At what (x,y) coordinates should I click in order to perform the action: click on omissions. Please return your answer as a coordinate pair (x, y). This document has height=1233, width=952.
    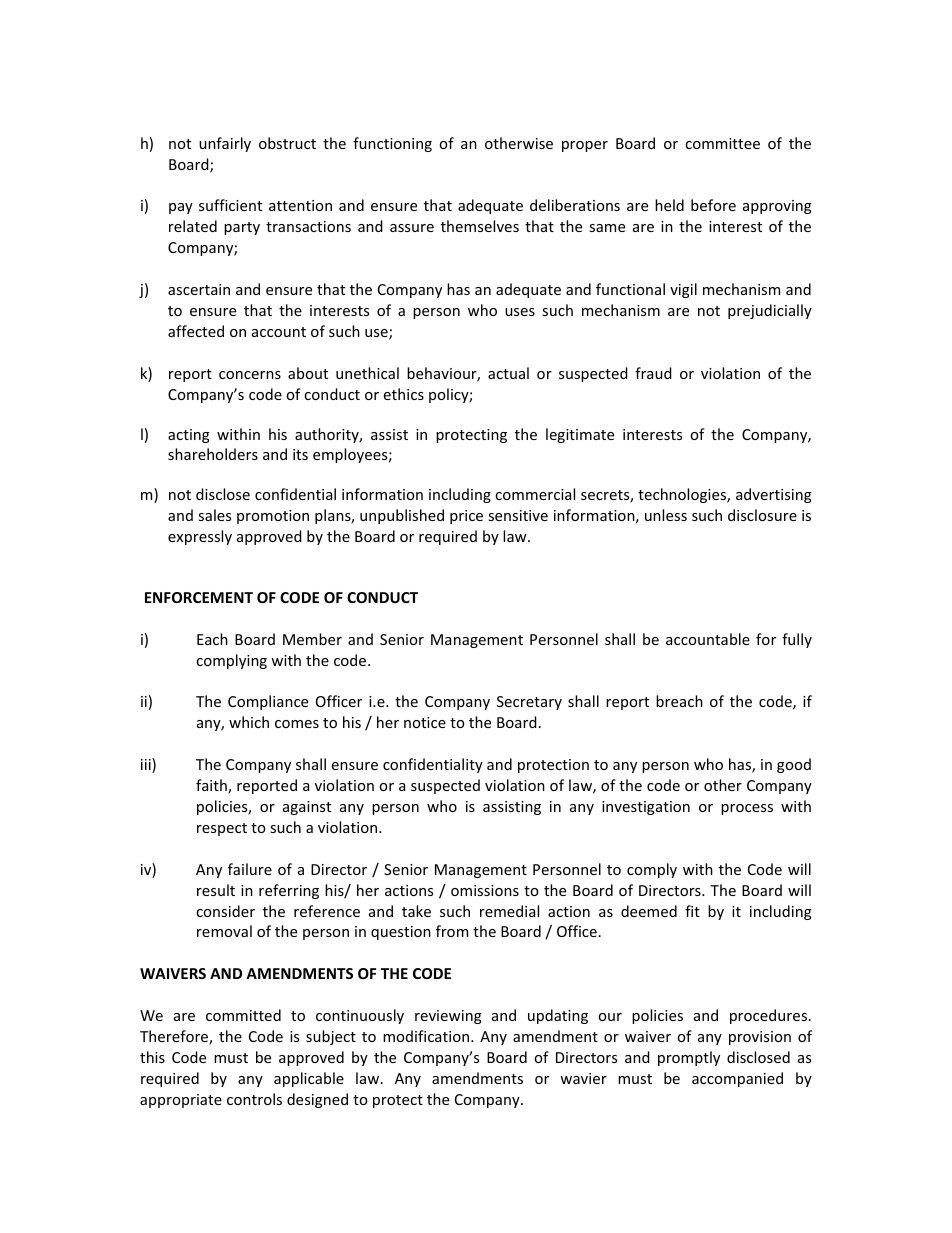
    Looking at the image, I should click on (485, 890).
